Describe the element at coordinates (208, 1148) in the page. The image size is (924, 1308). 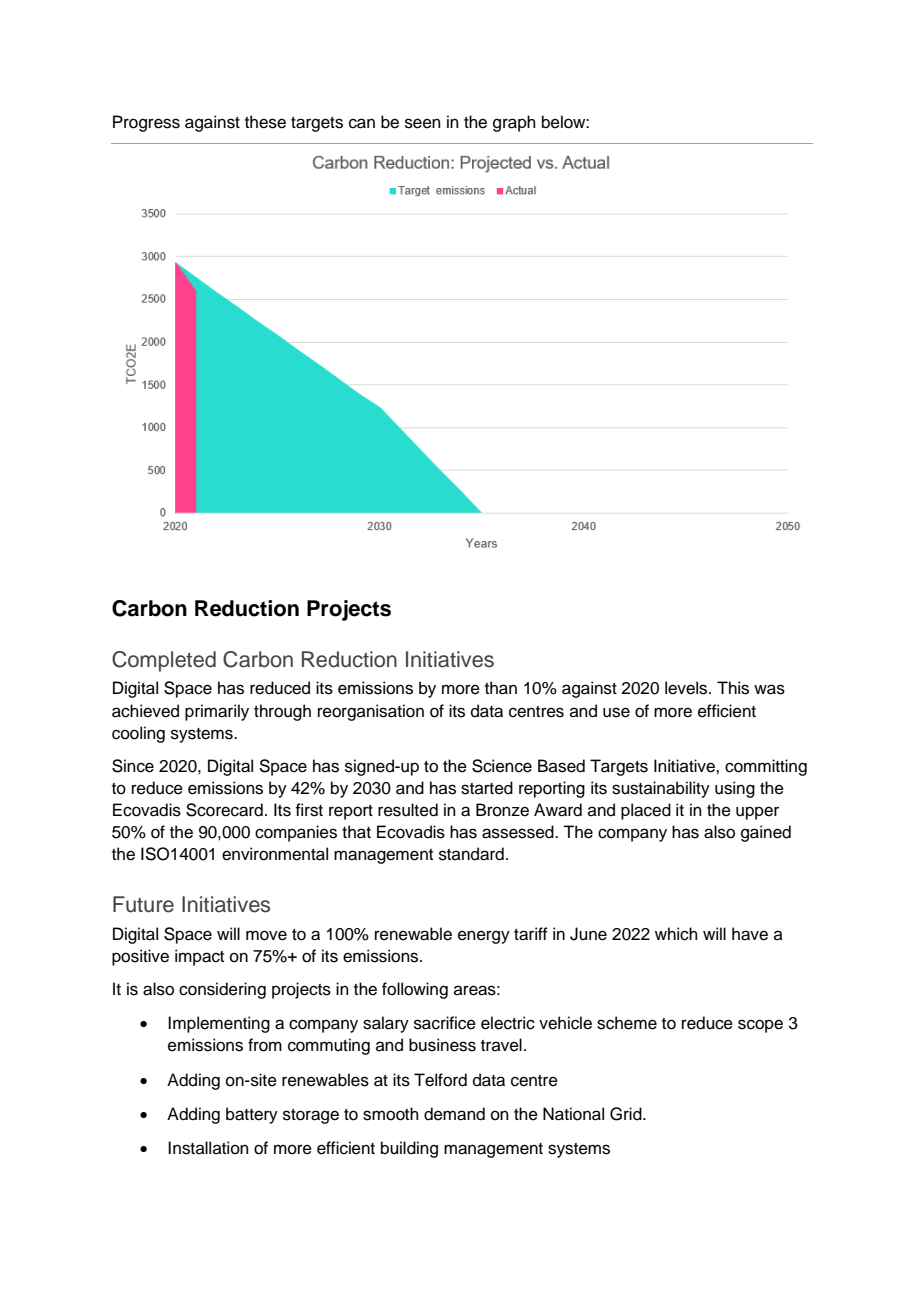
I see `Installation` at that location.
